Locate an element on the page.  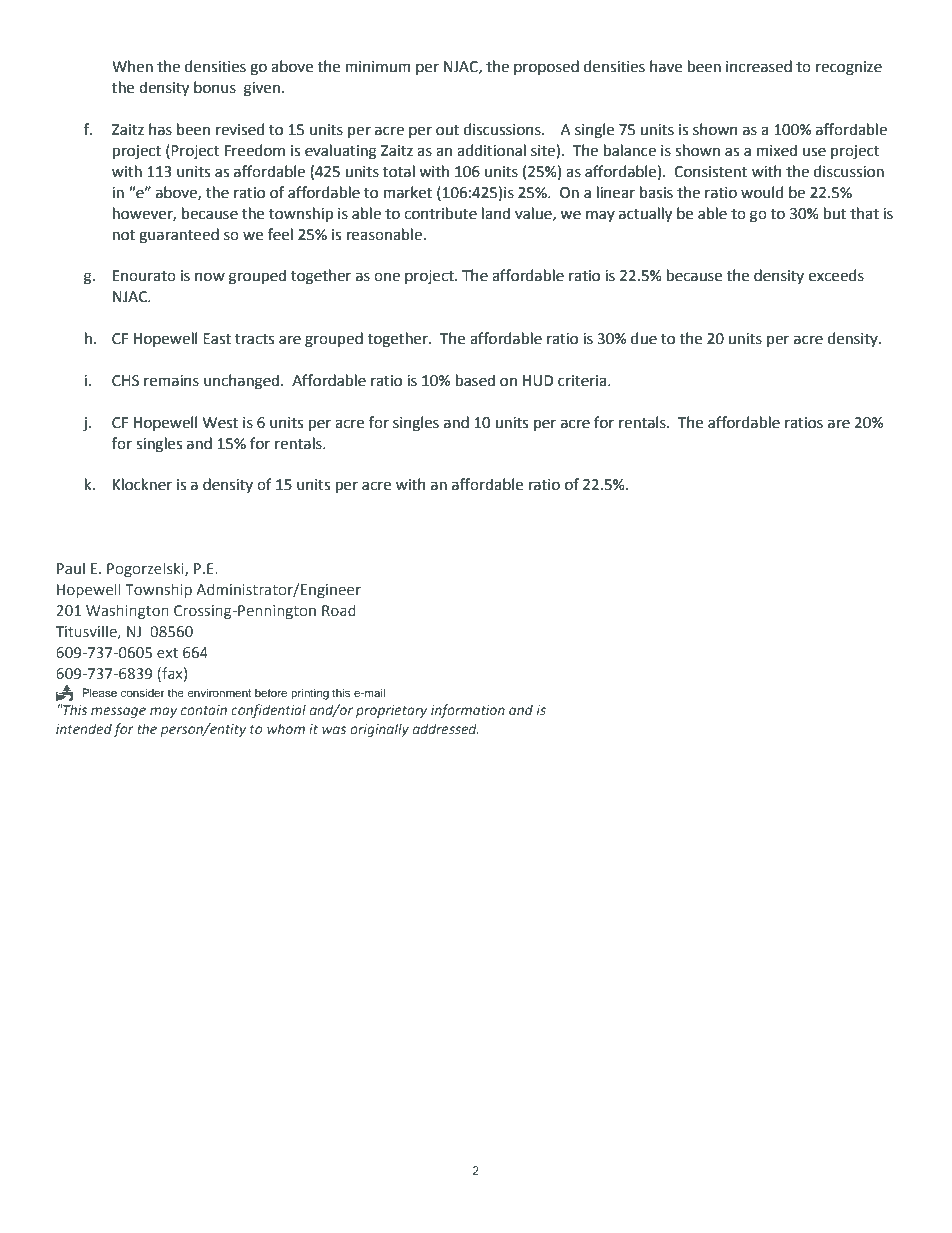
addressed is located at coordinates (446, 728).
